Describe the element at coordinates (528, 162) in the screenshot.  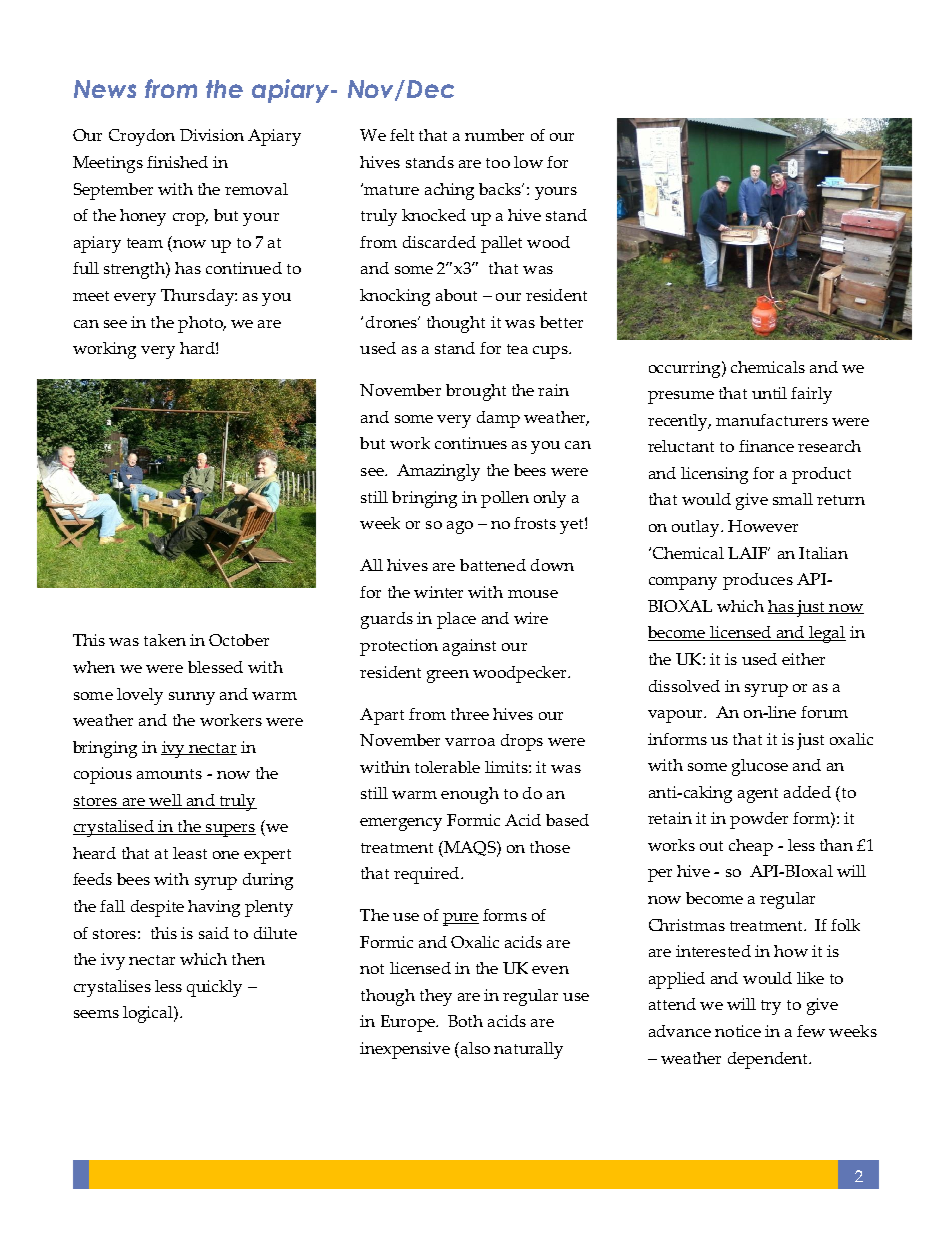
I see `low` at that location.
